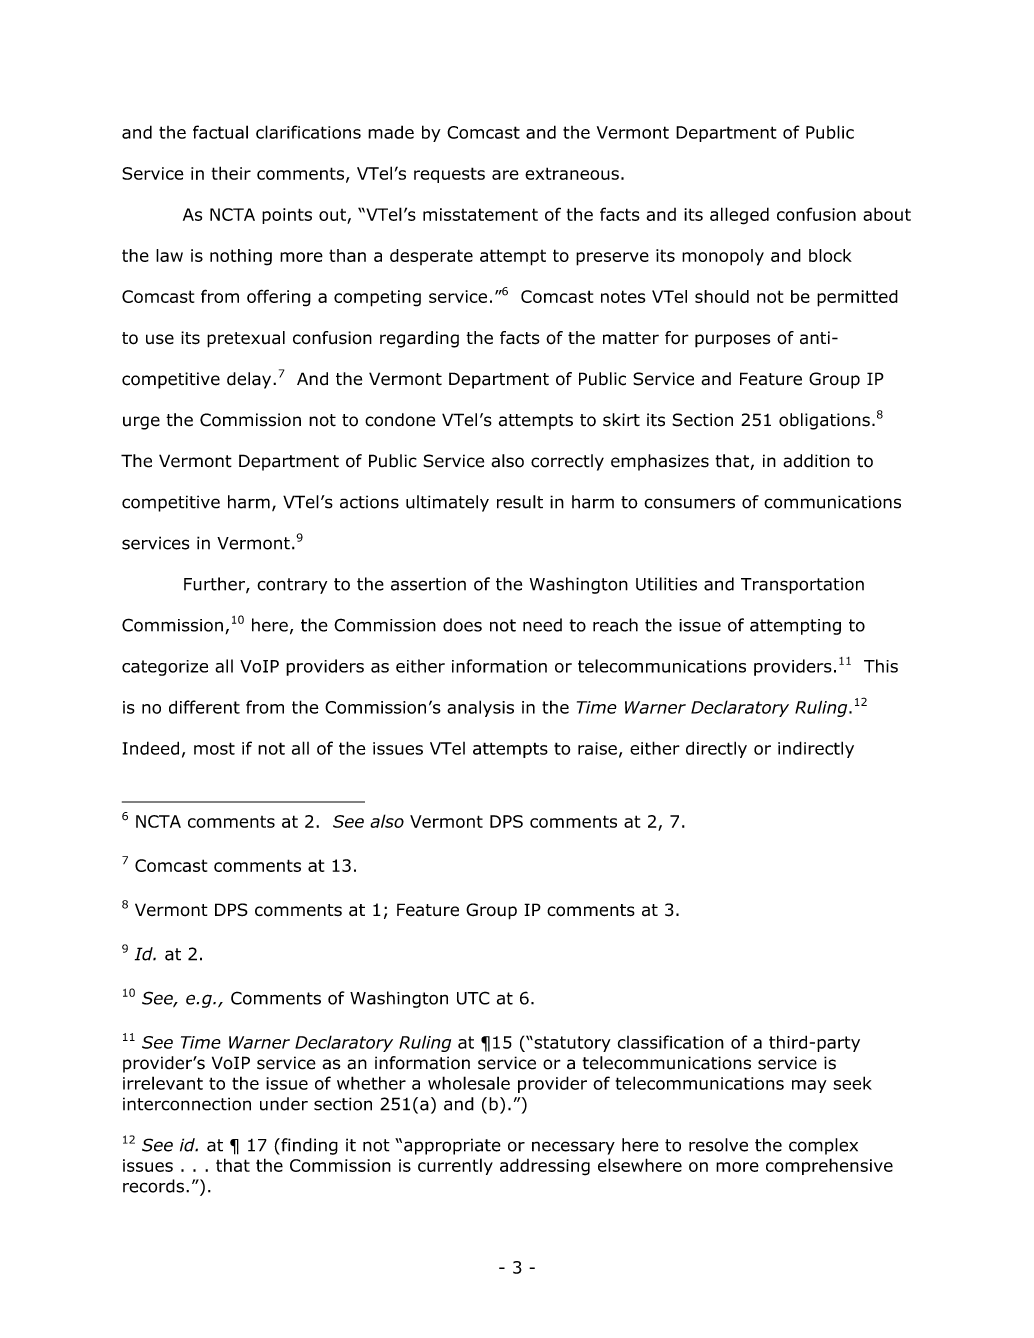  Describe the element at coordinates (739, 216) in the screenshot. I see `alleged` at that location.
